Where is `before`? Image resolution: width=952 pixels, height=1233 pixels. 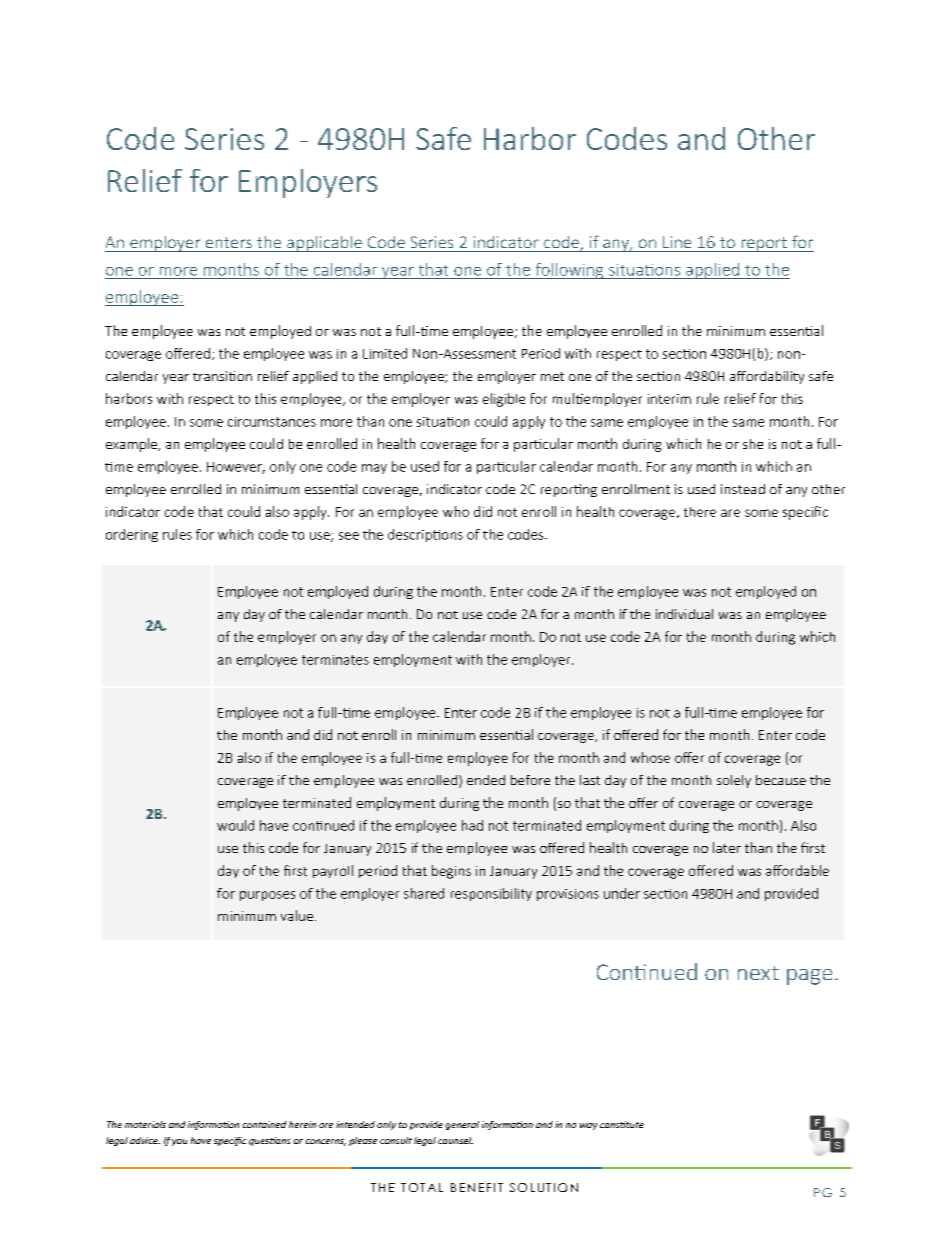
before is located at coordinates (530, 780).
